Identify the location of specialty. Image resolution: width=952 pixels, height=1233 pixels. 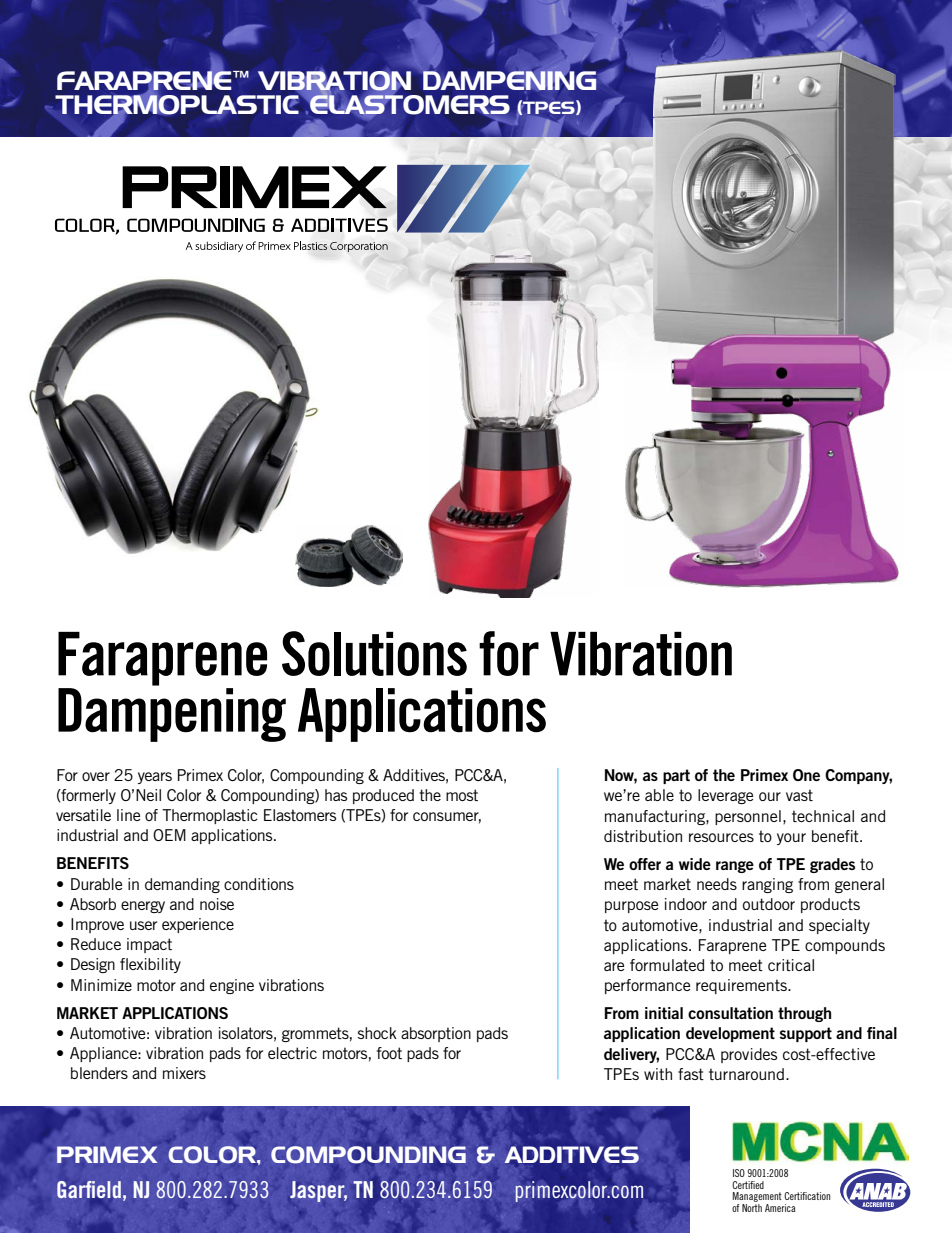
(839, 926).
